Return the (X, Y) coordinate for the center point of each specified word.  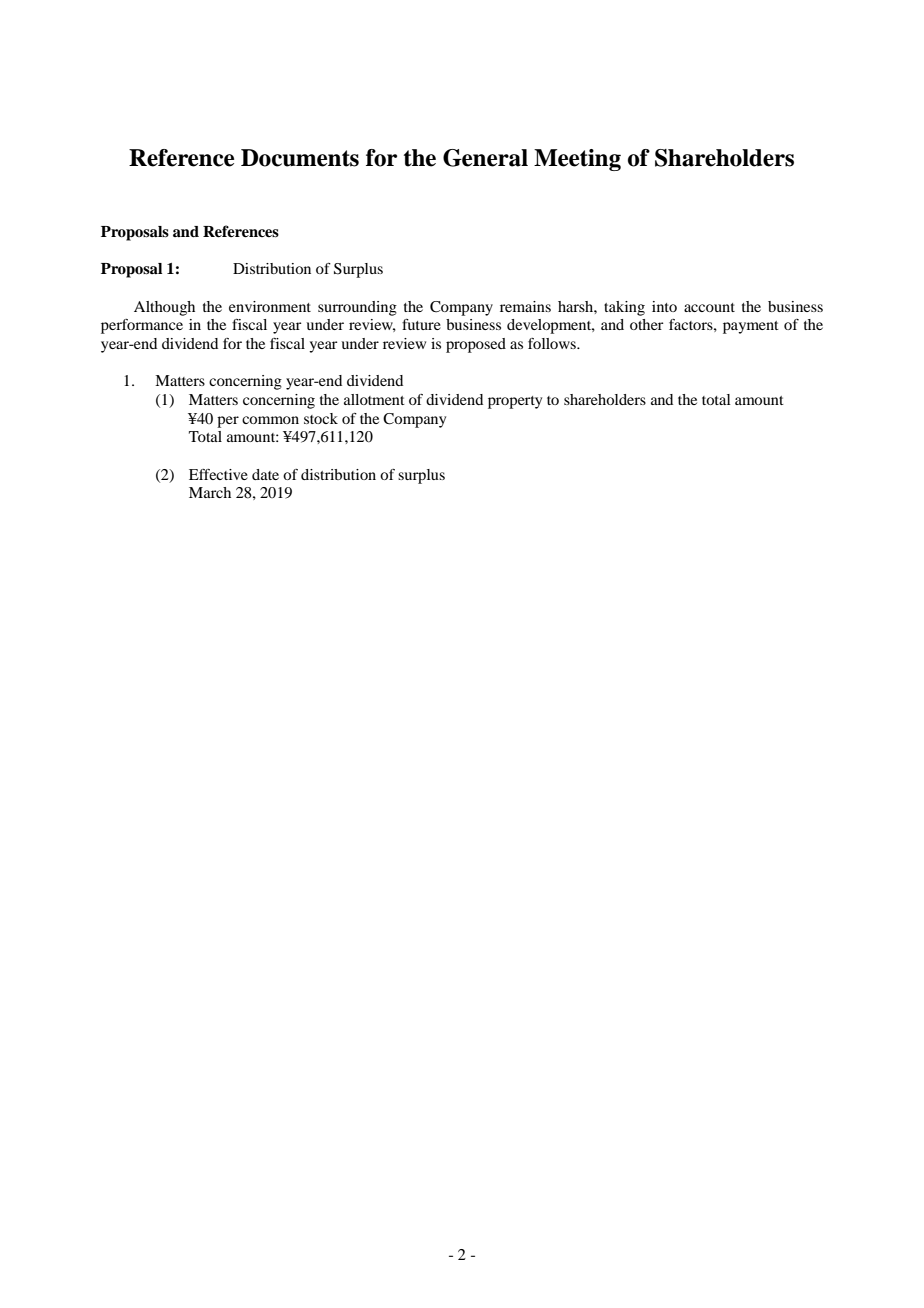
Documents (300, 158)
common (270, 420)
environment (270, 306)
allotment (374, 399)
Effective (218, 474)
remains (525, 306)
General (485, 158)
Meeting (577, 160)
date (265, 474)
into (664, 306)
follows (553, 343)
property (515, 402)
